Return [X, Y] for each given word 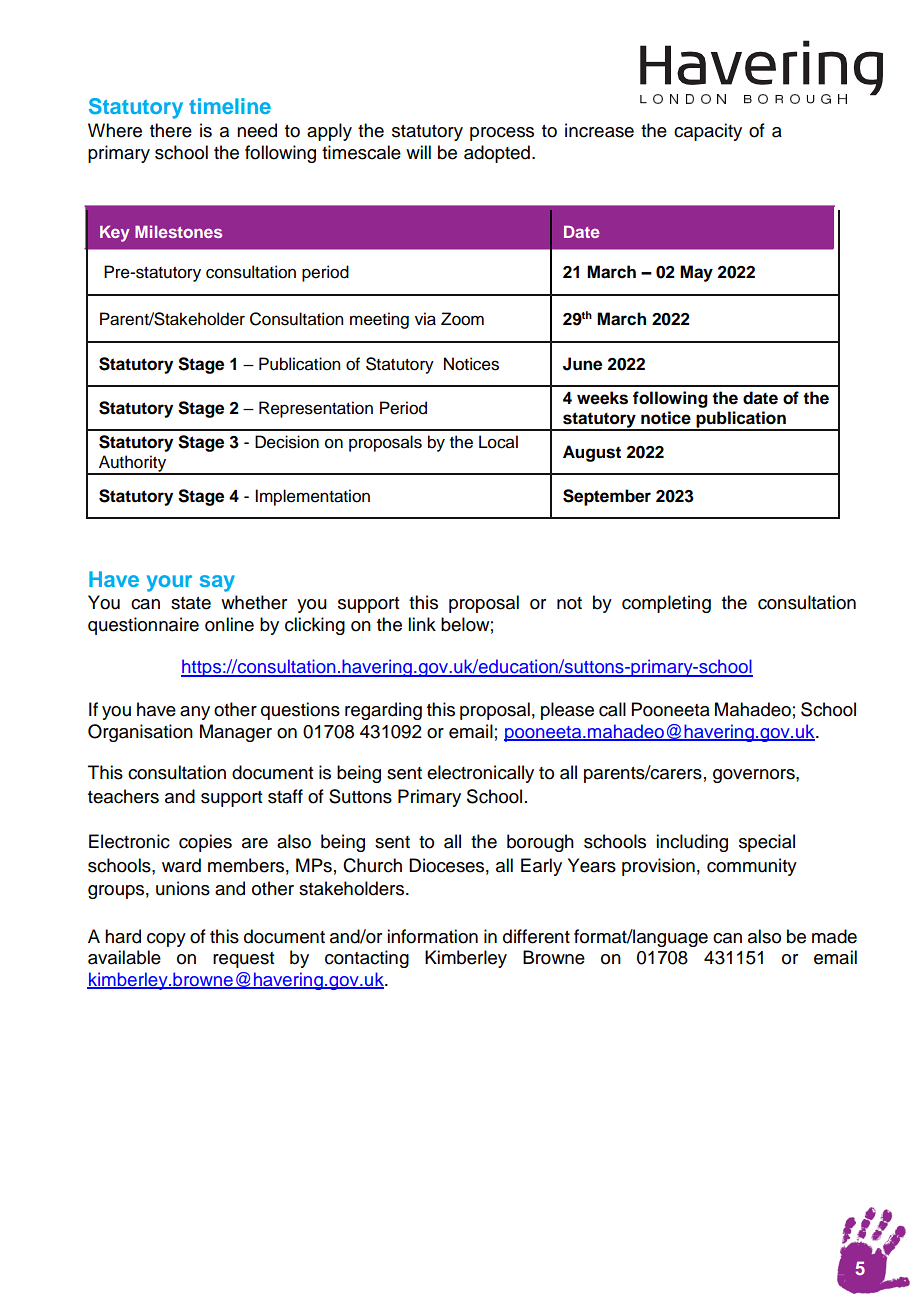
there [171, 130]
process [502, 134]
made [834, 936]
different [536, 936]
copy [166, 940]
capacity [708, 132]
